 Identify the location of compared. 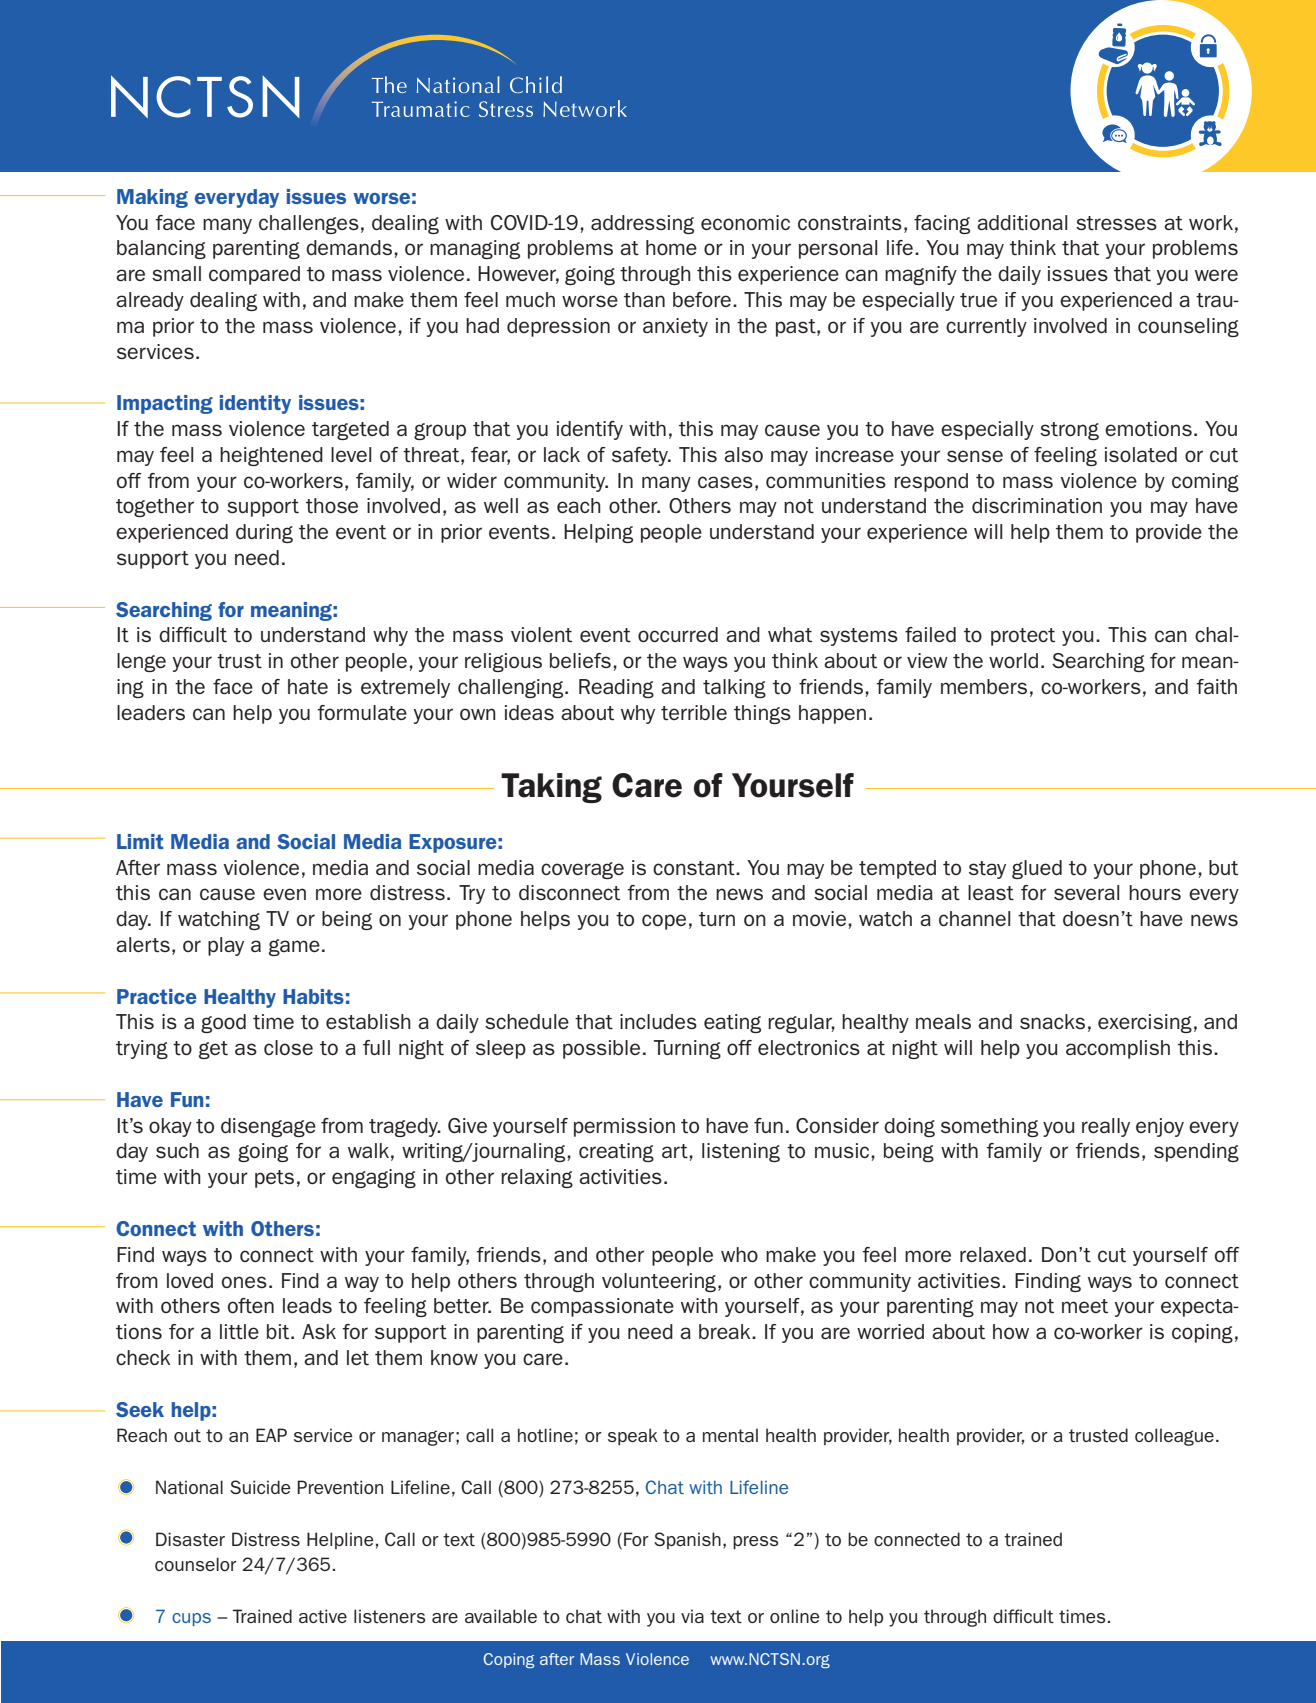
(254, 275).
